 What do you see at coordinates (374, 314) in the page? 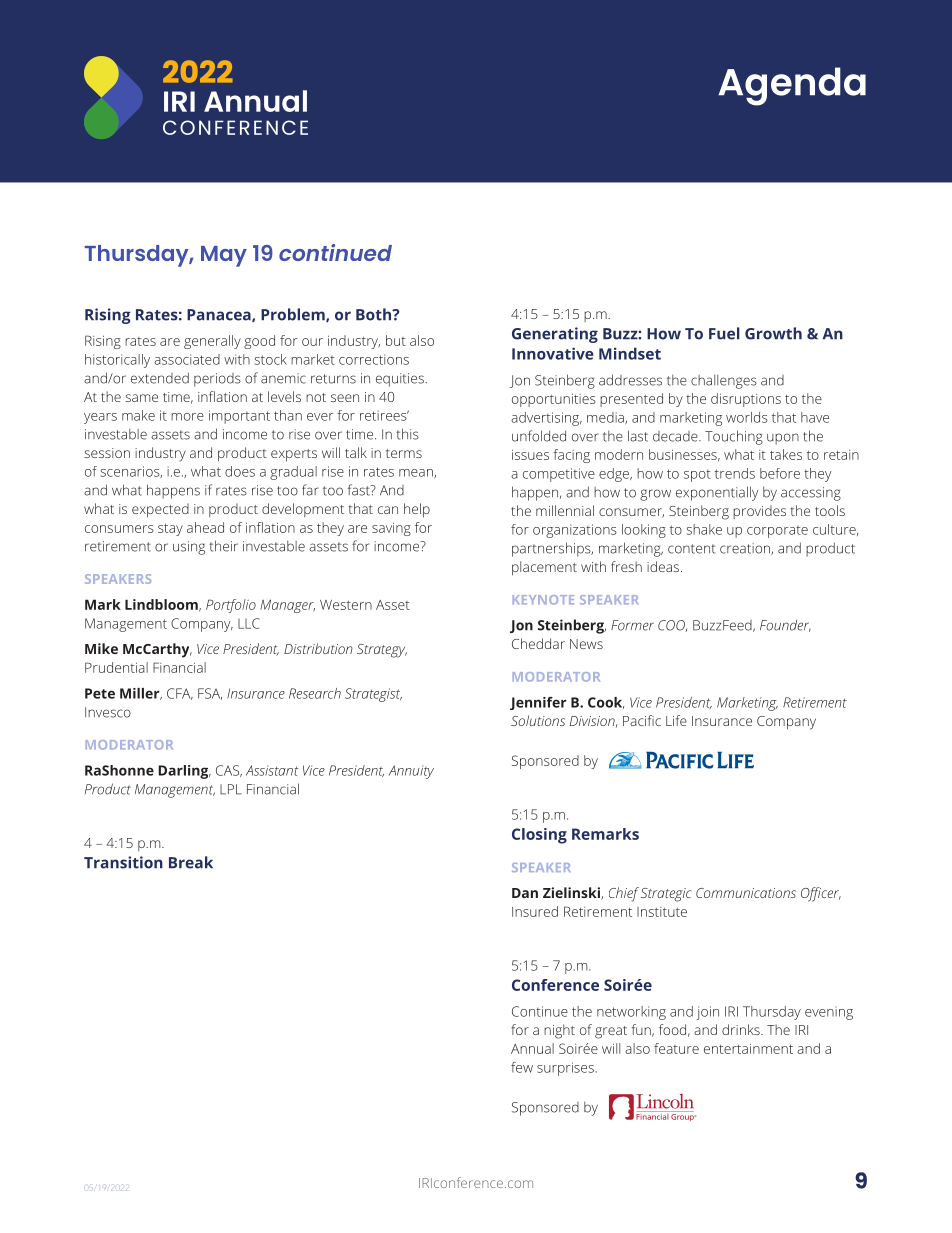
I see `Both` at bounding box center [374, 314].
